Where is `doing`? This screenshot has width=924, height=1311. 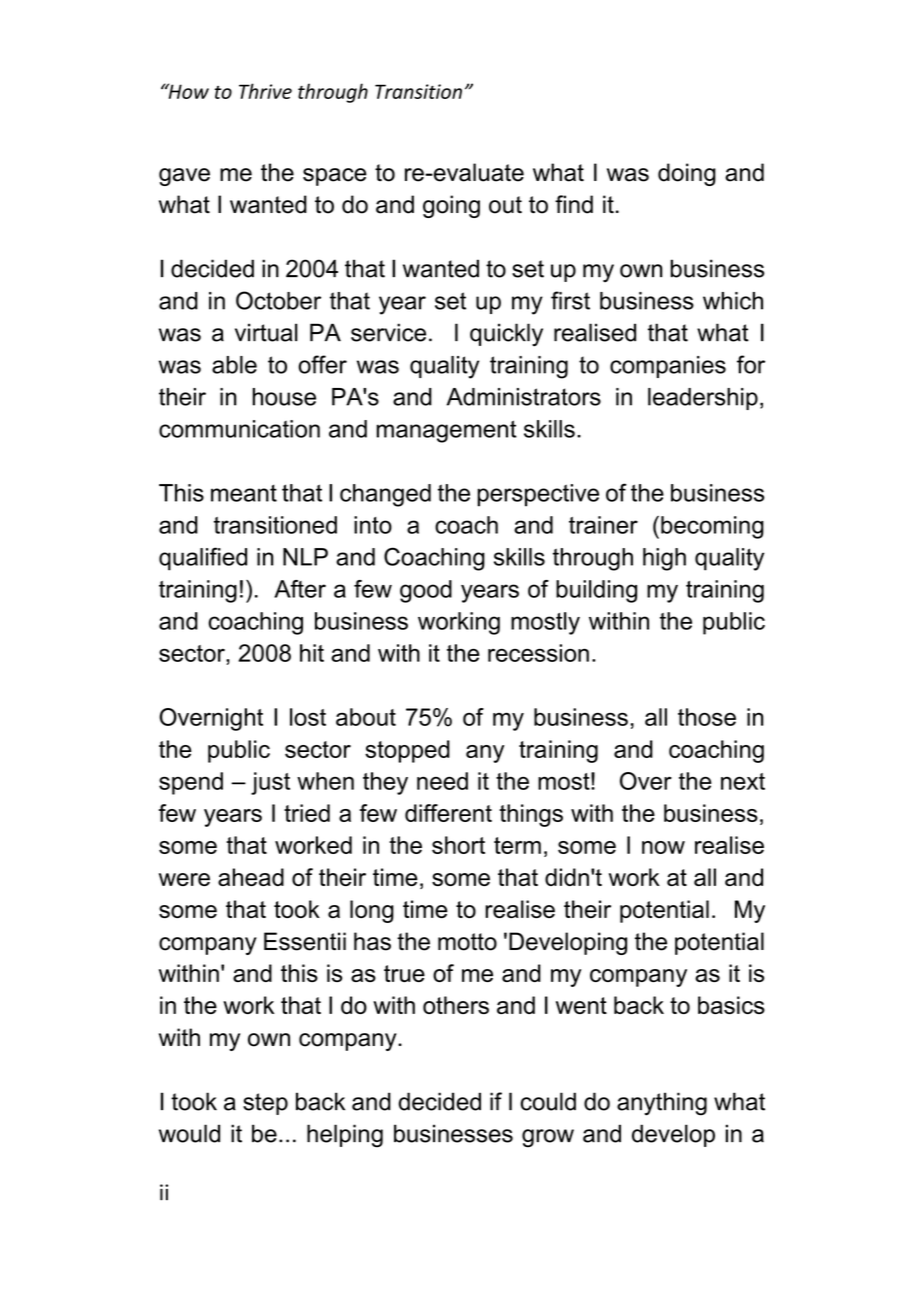
doing is located at coordinates (687, 174).
